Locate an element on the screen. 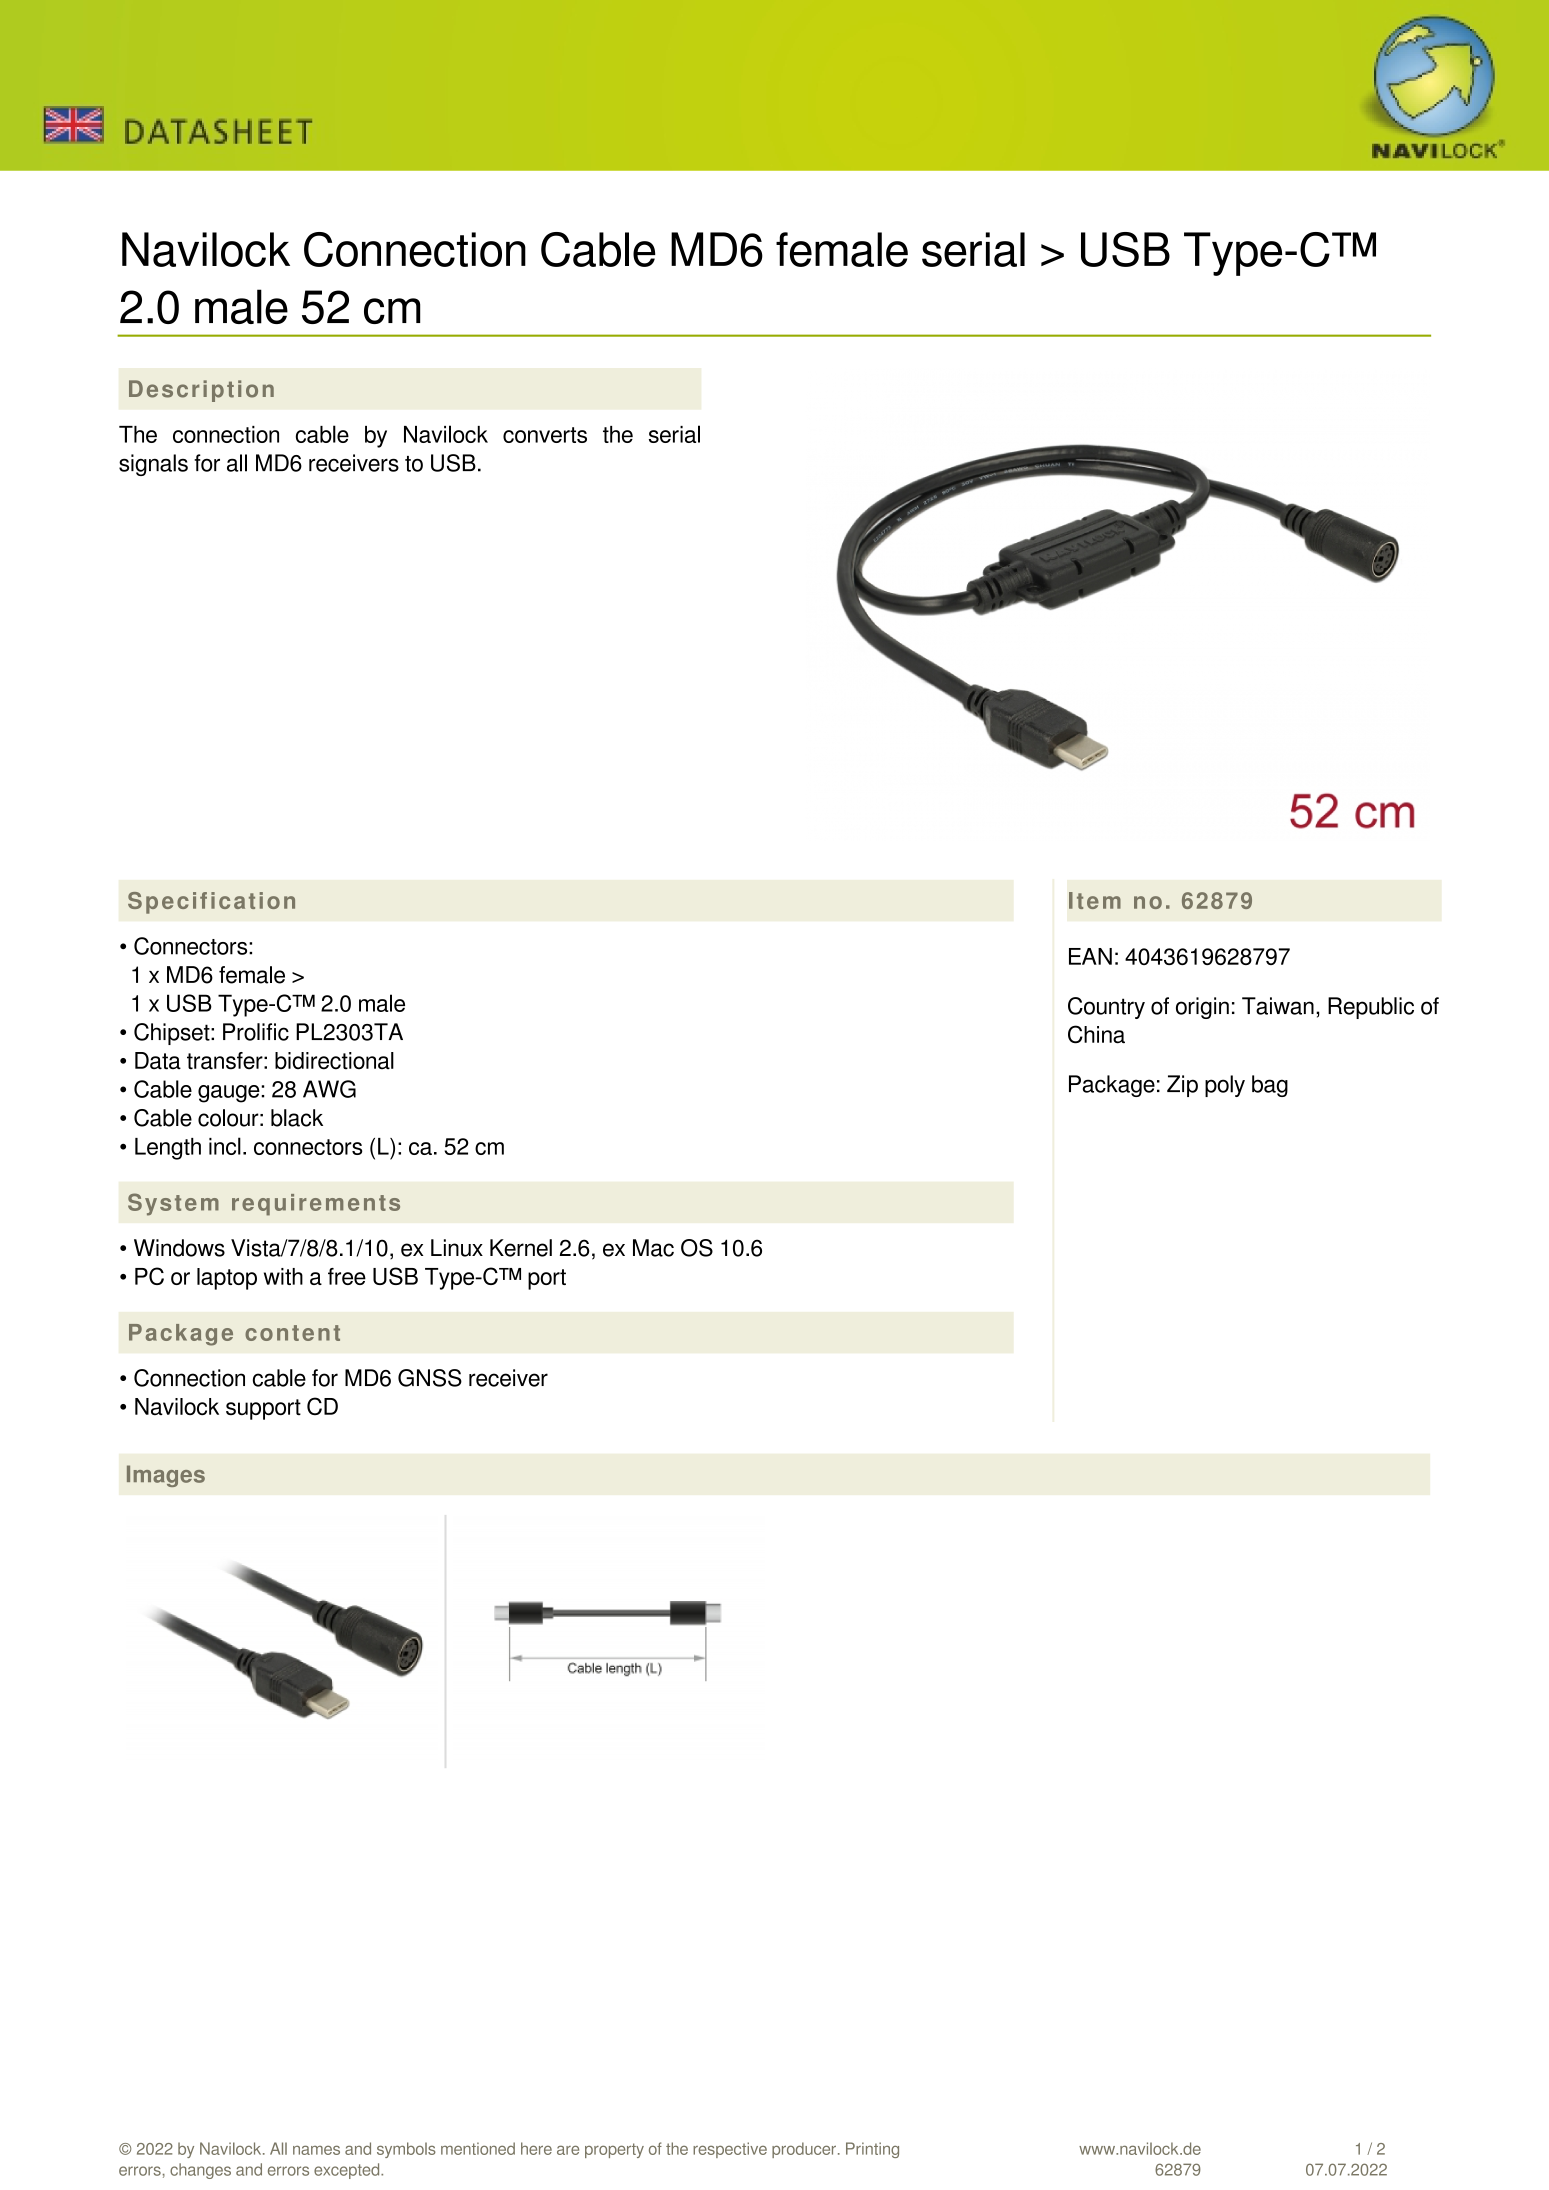 This screenshot has height=2190, width=1549. names is located at coordinates (316, 2150).
